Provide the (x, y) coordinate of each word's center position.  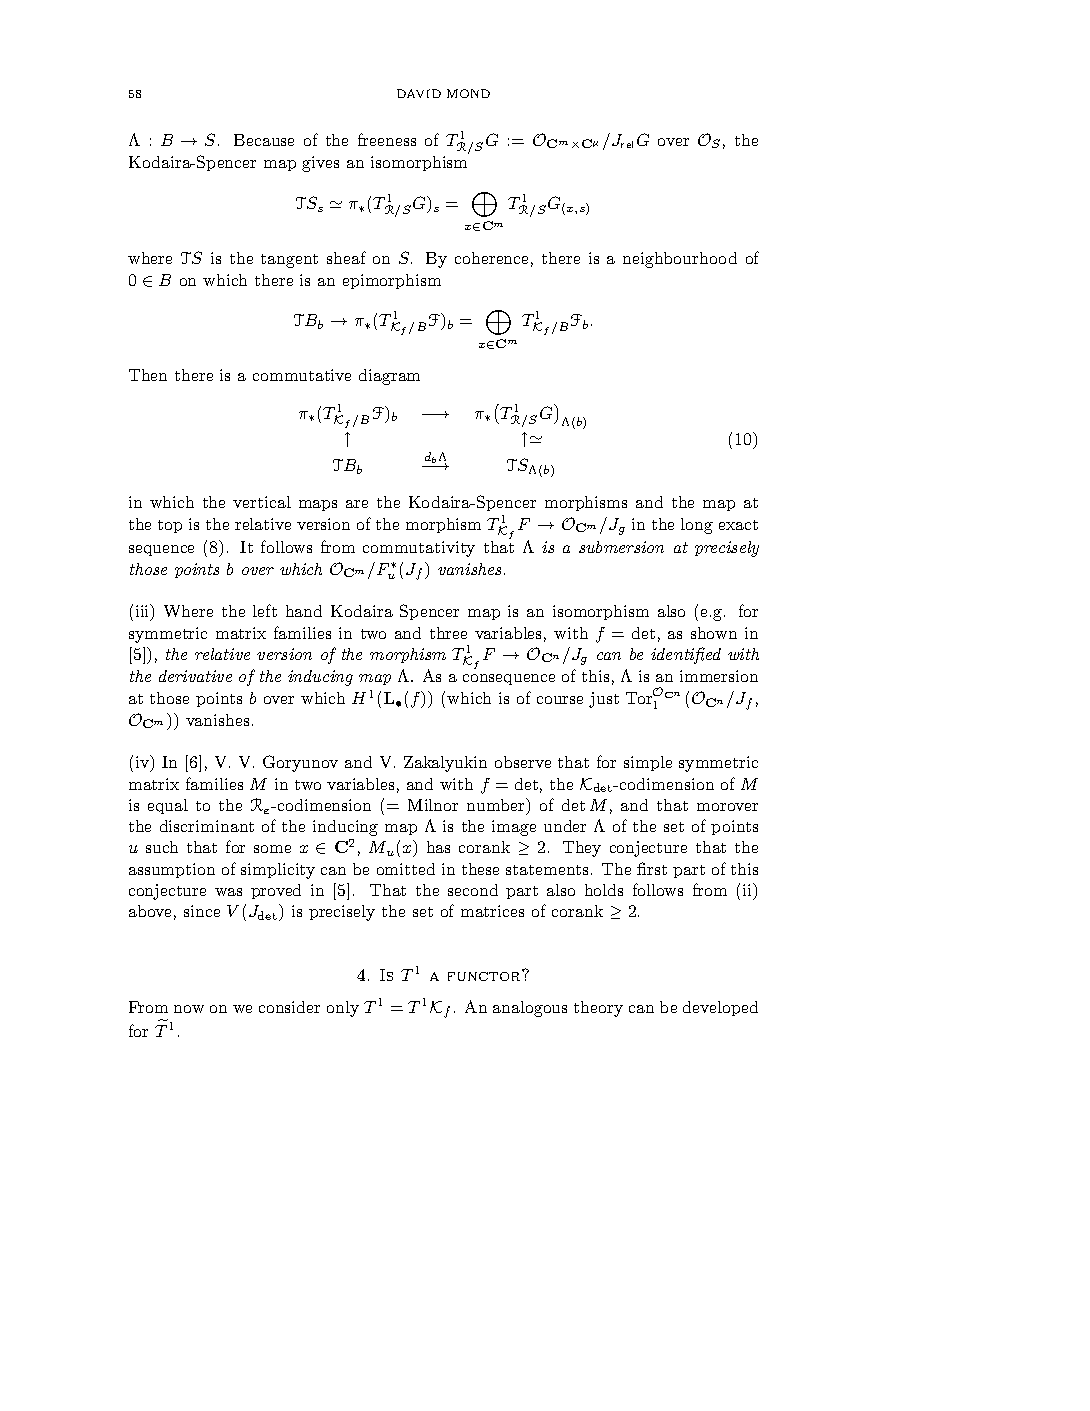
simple (648, 763)
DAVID (419, 93)
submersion (621, 547)
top (170, 526)
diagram (389, 377)
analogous (530, 1009)
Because (264, 140)
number (497, 806)
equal (168, 806)
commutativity (419, 549)
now (189, 1009)
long (697, 526)
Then (148, 375)
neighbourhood (680, 260)
